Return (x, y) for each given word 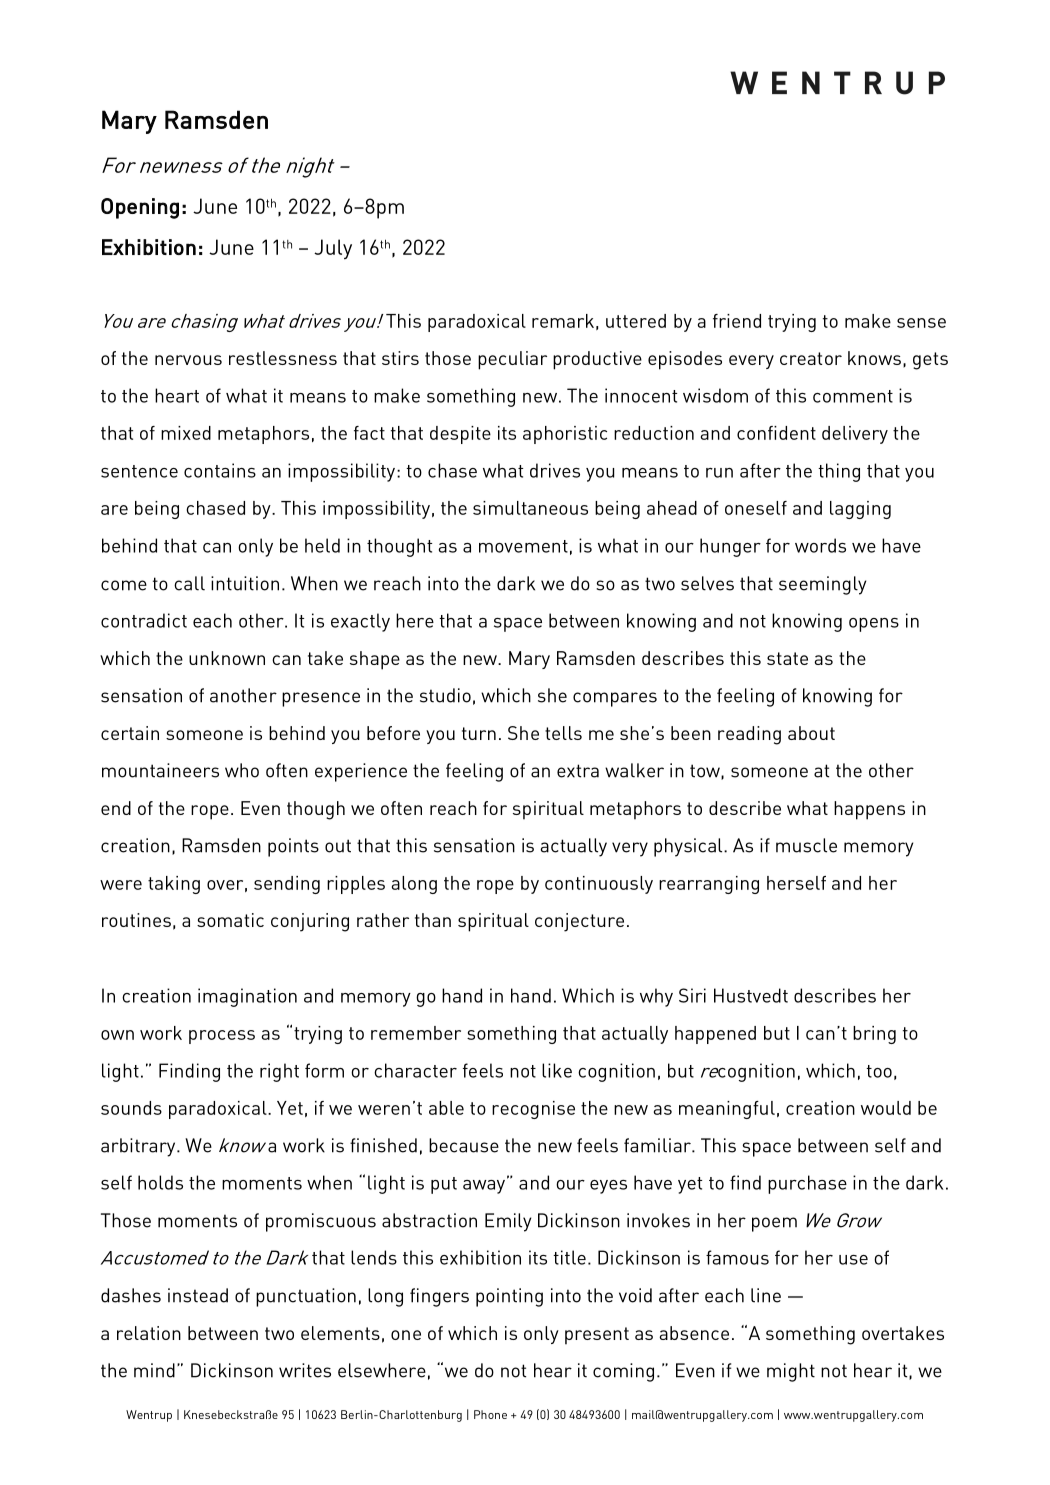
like (557, 1070)
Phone (490, 1414)
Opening (140, 208)
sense (921, 323)
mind (154, 1370)
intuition (245, 583)
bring (874, 1035)
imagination (247, 997)
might (791, 1372)
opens (874, 625)
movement (523, 546)
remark (563, 321)
